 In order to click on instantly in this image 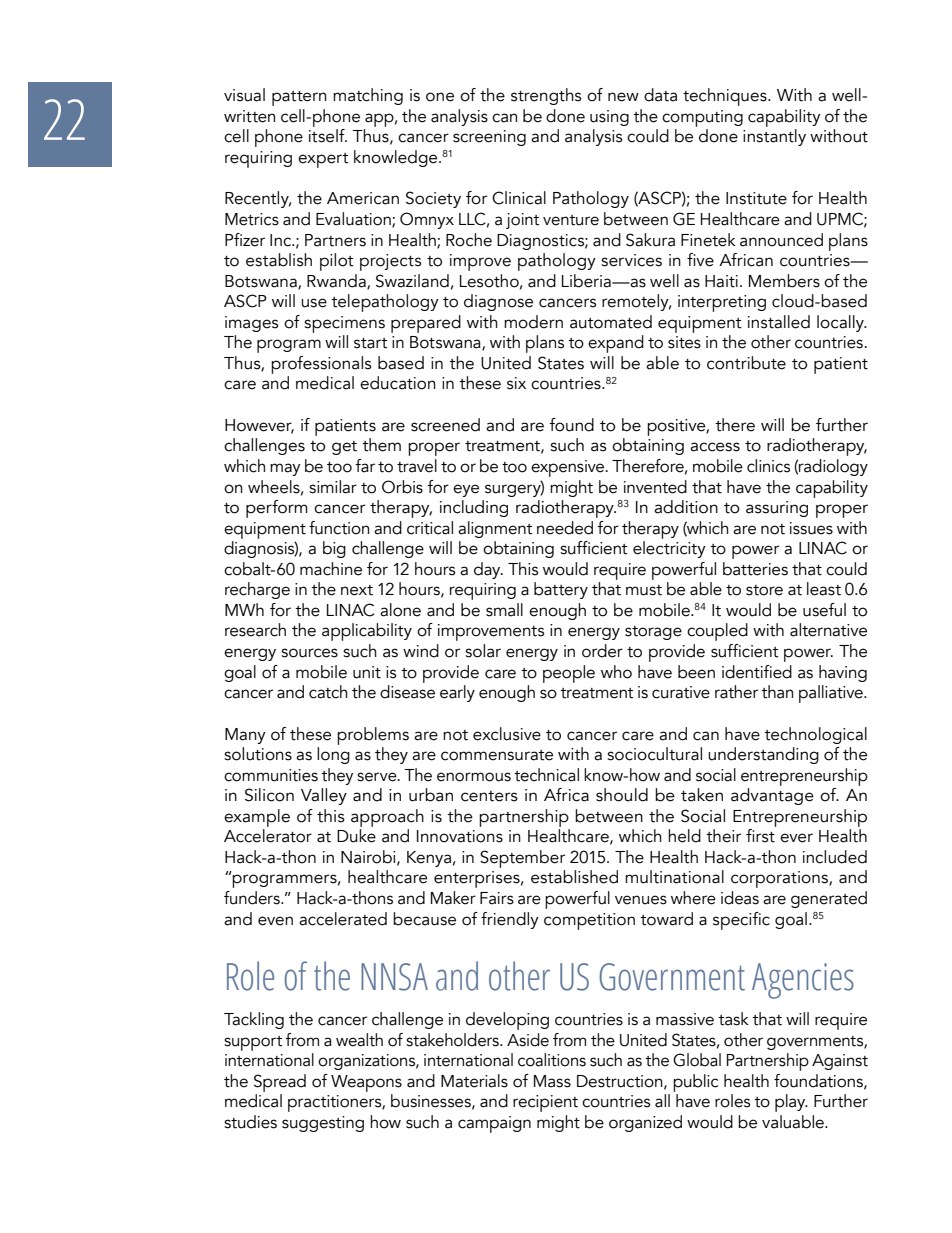, I will do `click(774, 137)`.
